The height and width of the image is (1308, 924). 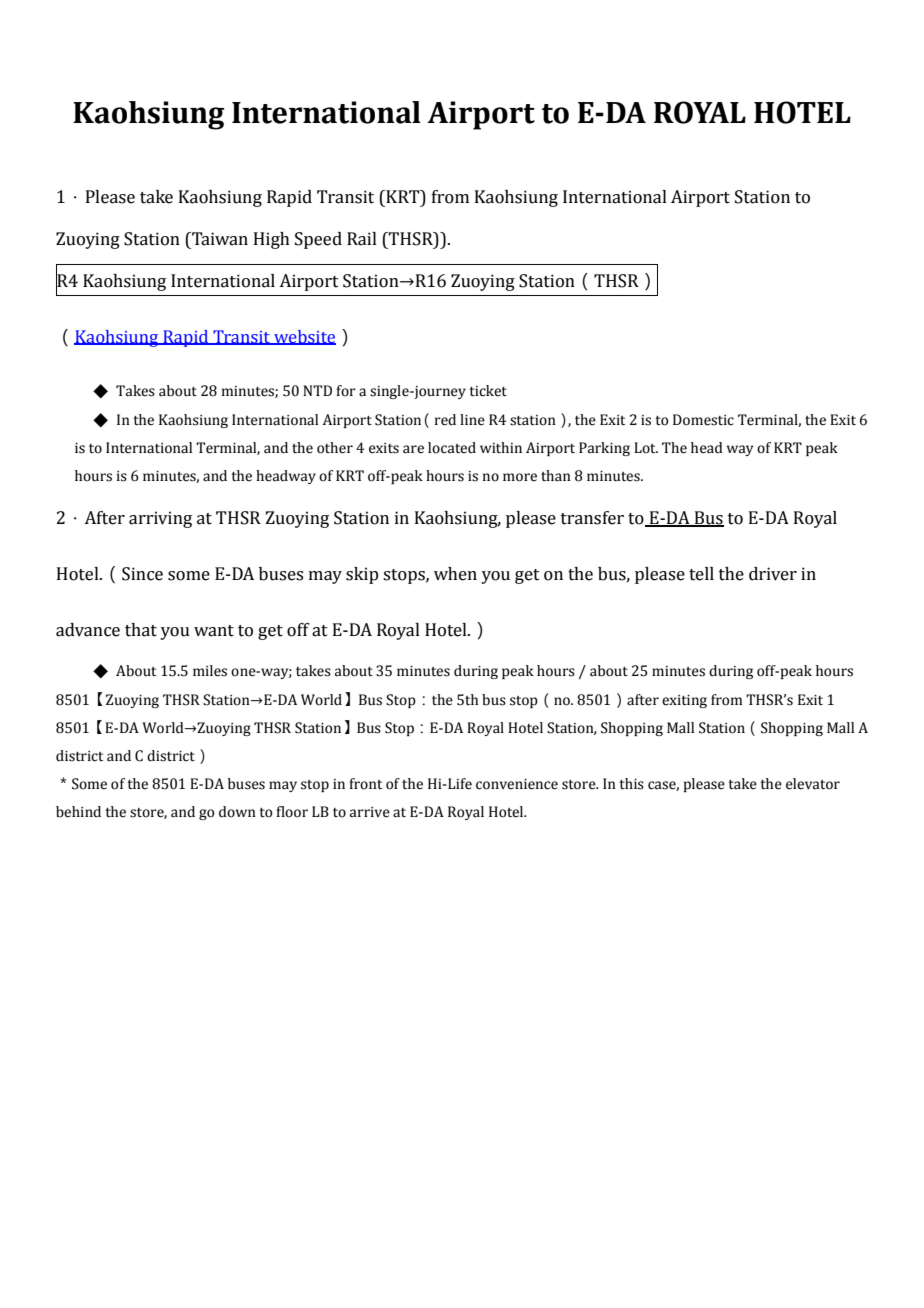 I want to click on tell, so click(x=701, y=574).
